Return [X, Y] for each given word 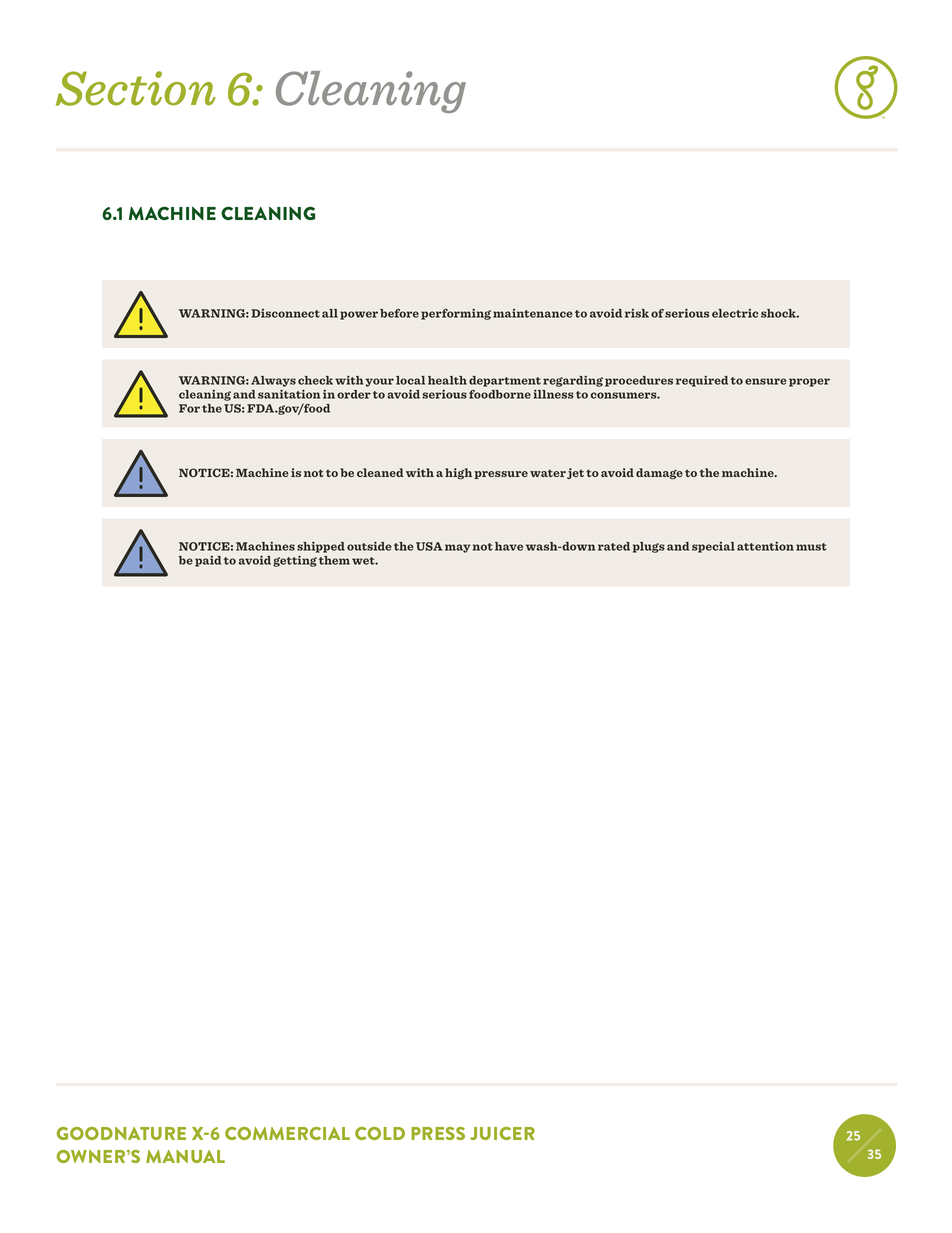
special [713, 547]
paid [208, 561]
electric [735, 313]
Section [136, 88]
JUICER [502, 1133]
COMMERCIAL [287, 1133]
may [457, 548]
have [509, 546]
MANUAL [185, 1156]
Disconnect [285, 313]
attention [765, 546]
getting [295, 561]
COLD [380, 1133]
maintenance [532, 313]
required [702, 381]
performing [456, 314]
